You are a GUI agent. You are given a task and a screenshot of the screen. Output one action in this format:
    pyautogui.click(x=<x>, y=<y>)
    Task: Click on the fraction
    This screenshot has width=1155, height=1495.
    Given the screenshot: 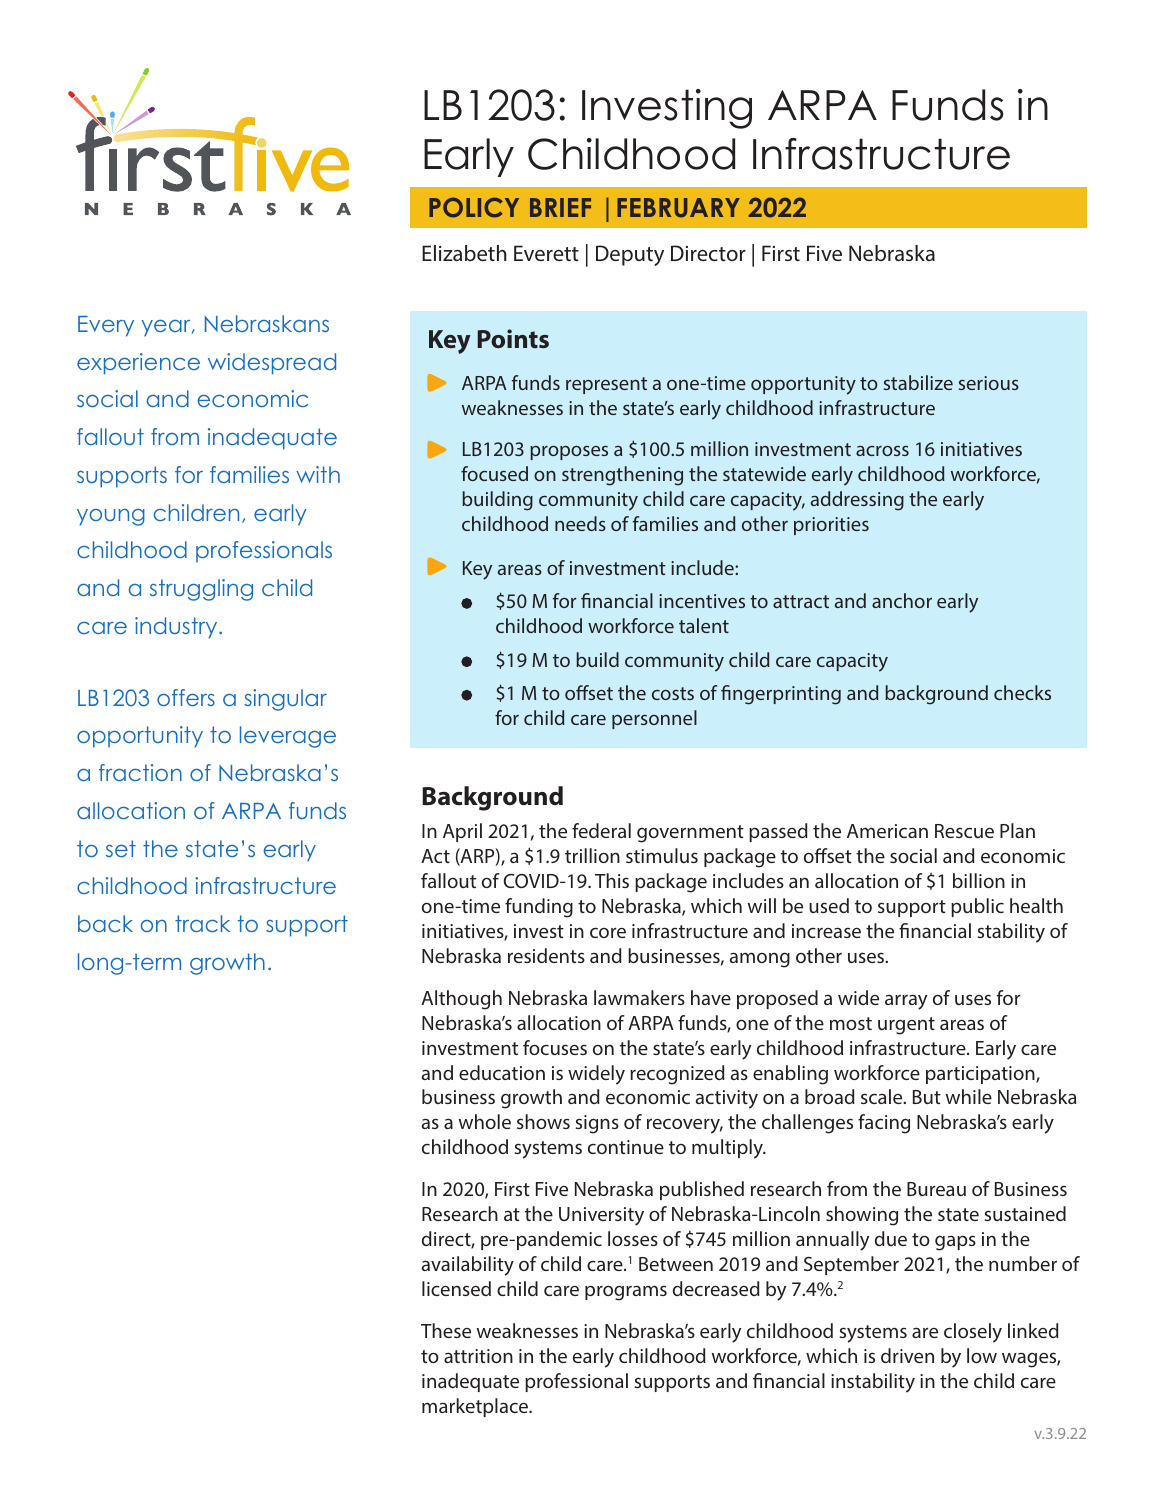 What is the action you would take?
    pyautogui.click(x=140, y=772)
